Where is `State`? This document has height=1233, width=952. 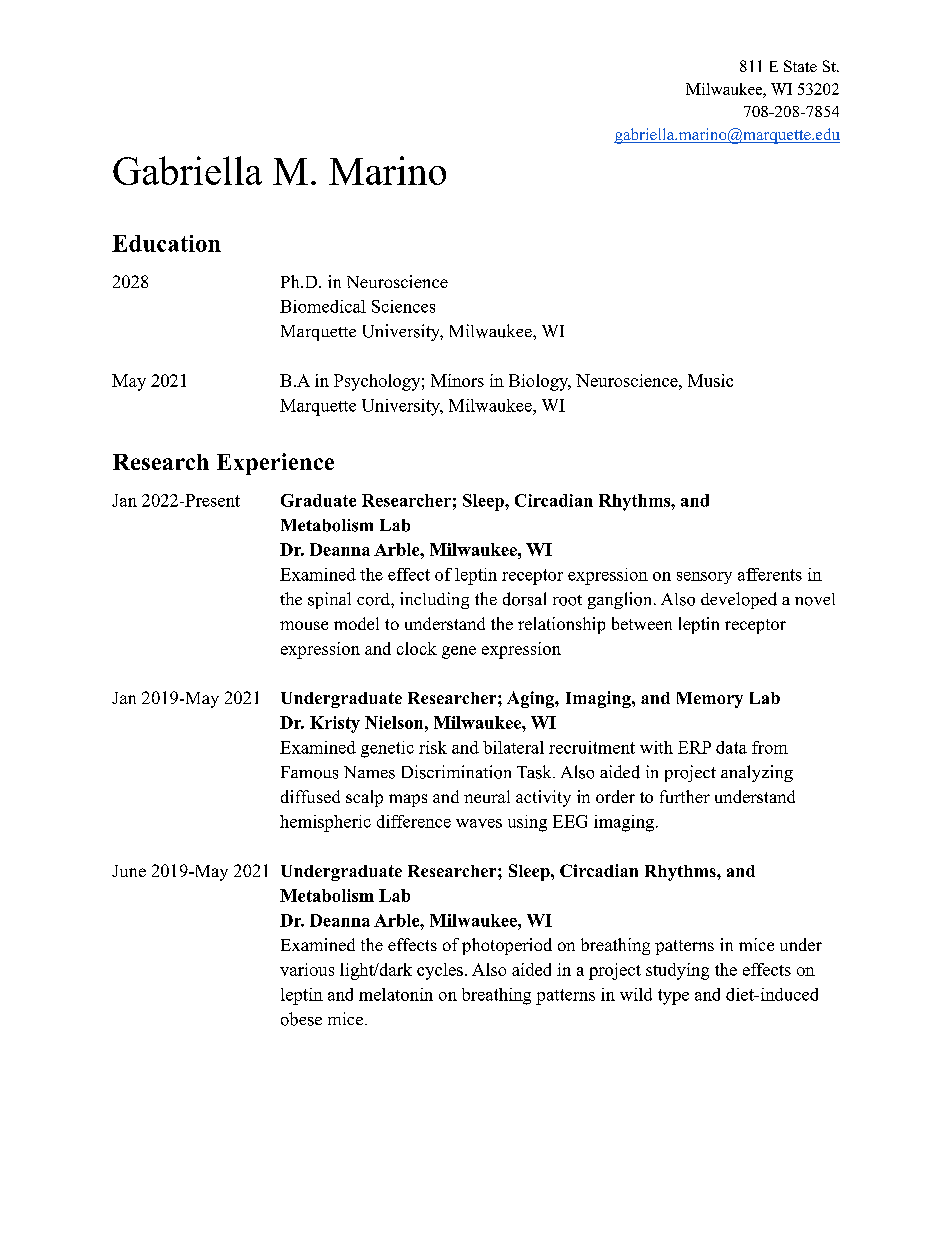 State is located at coordinates (800, 66).
